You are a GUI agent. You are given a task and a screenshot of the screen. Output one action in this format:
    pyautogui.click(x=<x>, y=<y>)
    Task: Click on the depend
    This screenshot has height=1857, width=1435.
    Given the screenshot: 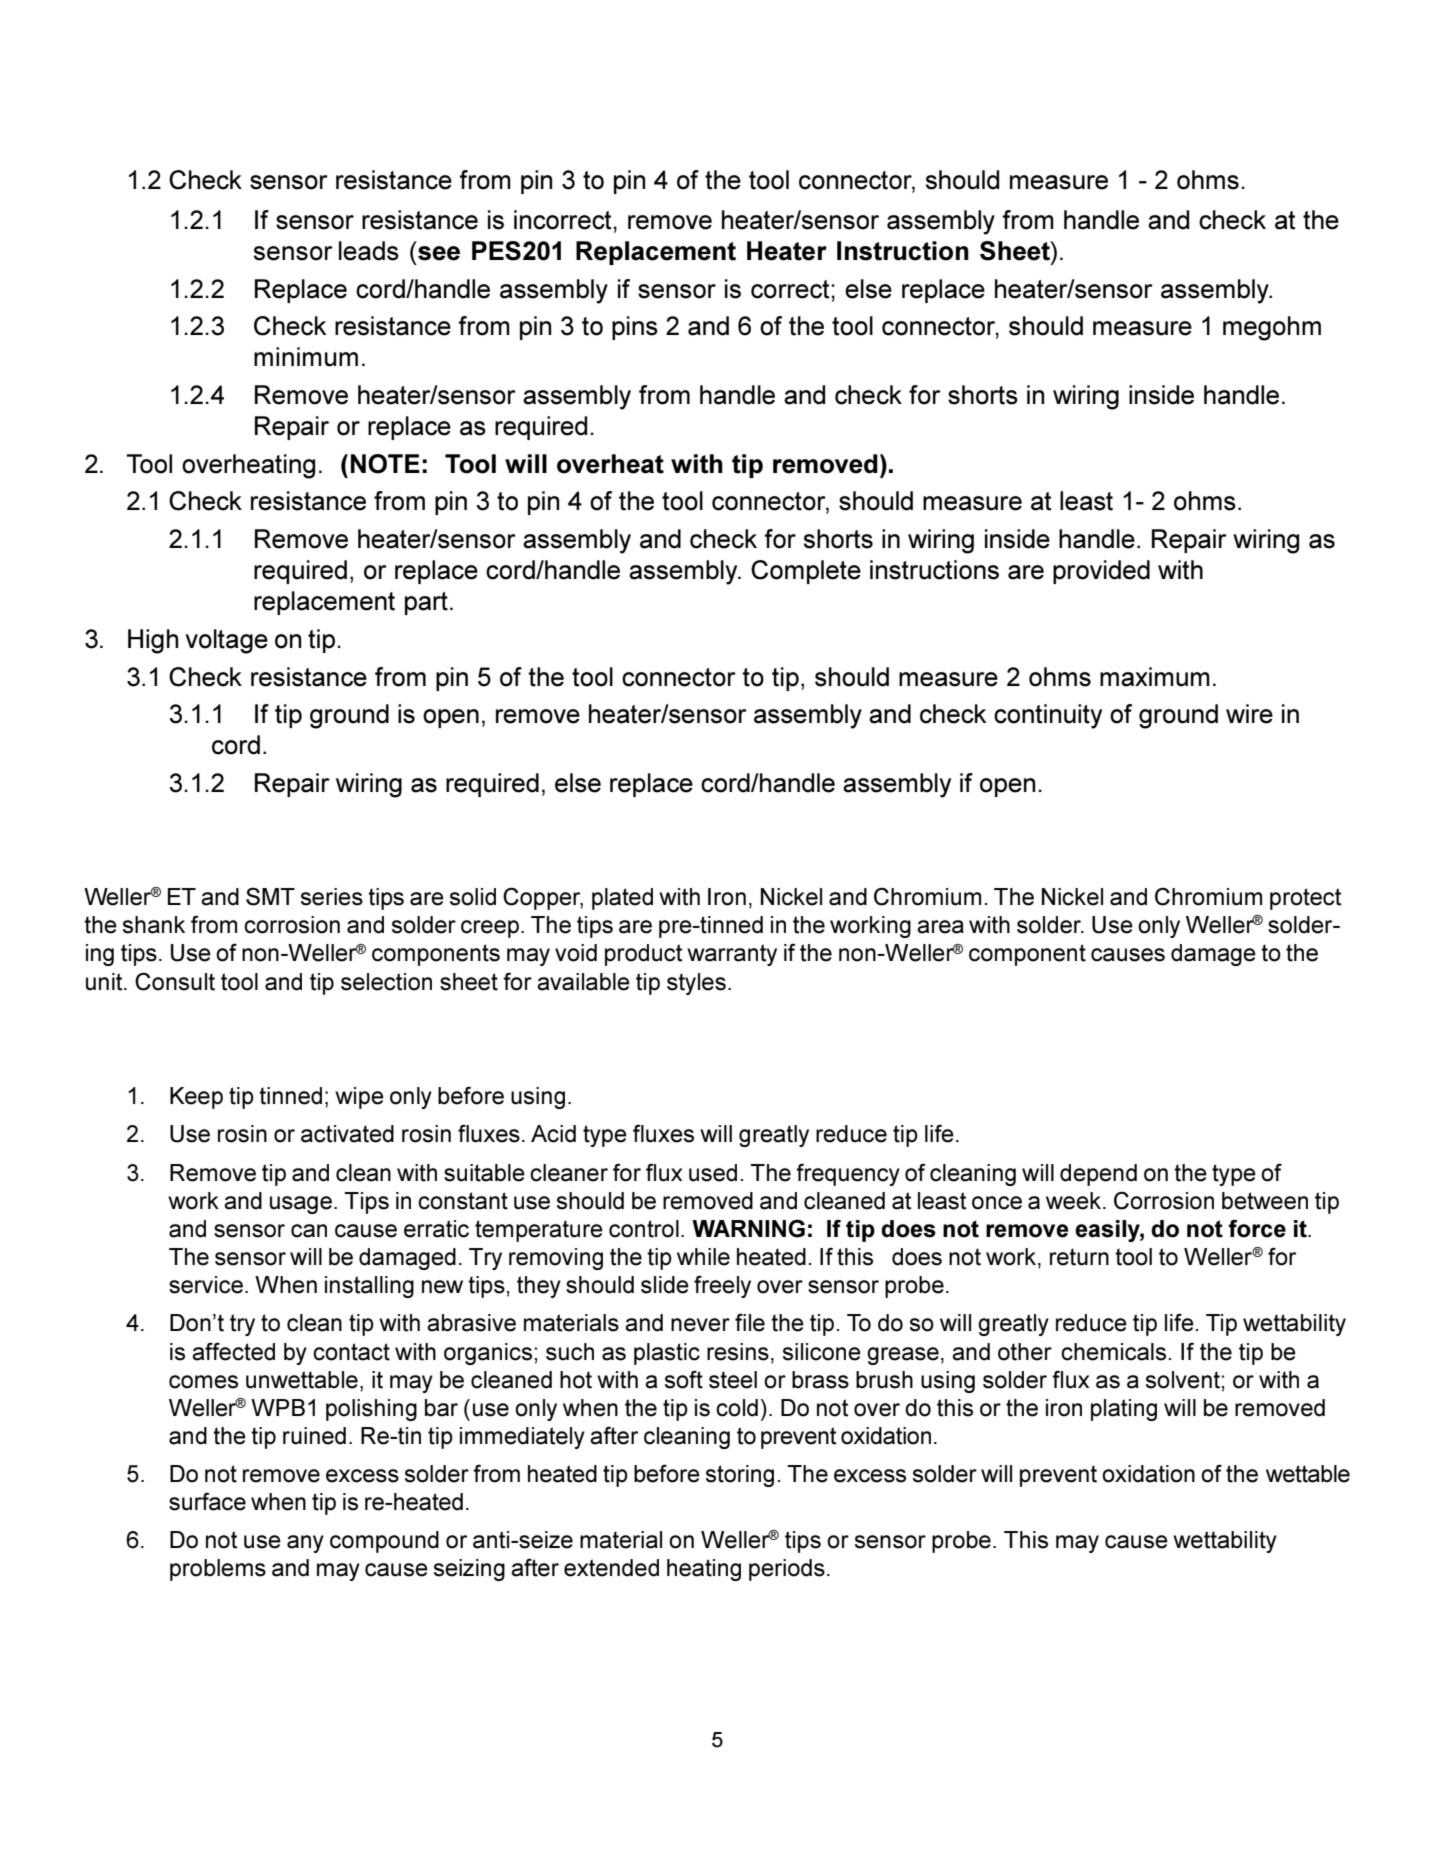 What is the action you would take?
    pyautogui.click(x=1098, y=1175)
